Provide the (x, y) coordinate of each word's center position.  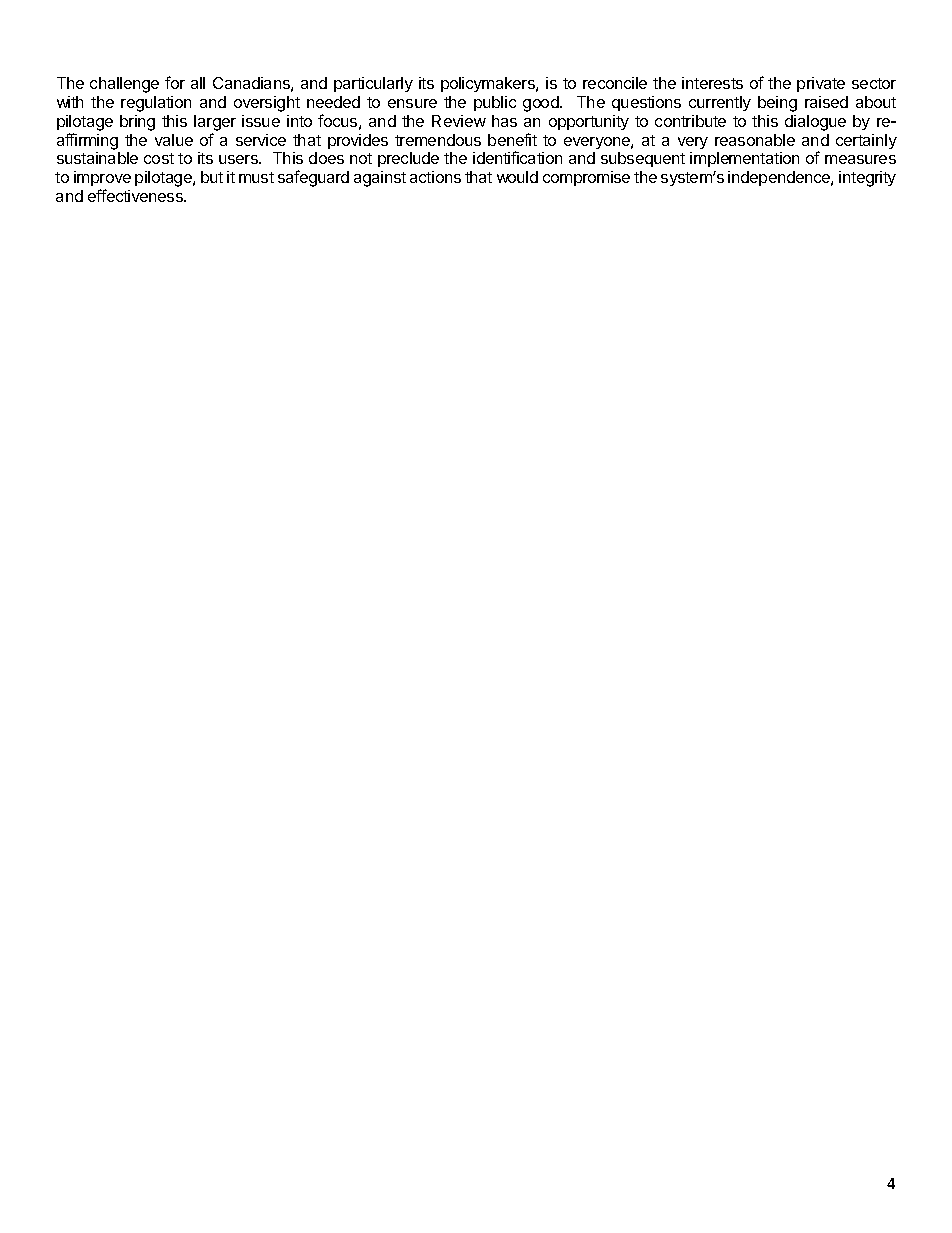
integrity (867, 179)
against (380, 179)
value (174, 140)
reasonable (755, 140)
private (821, 84)
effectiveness (136, 195)
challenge (124, 85)
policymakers (489, 84)
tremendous (438, 140)
